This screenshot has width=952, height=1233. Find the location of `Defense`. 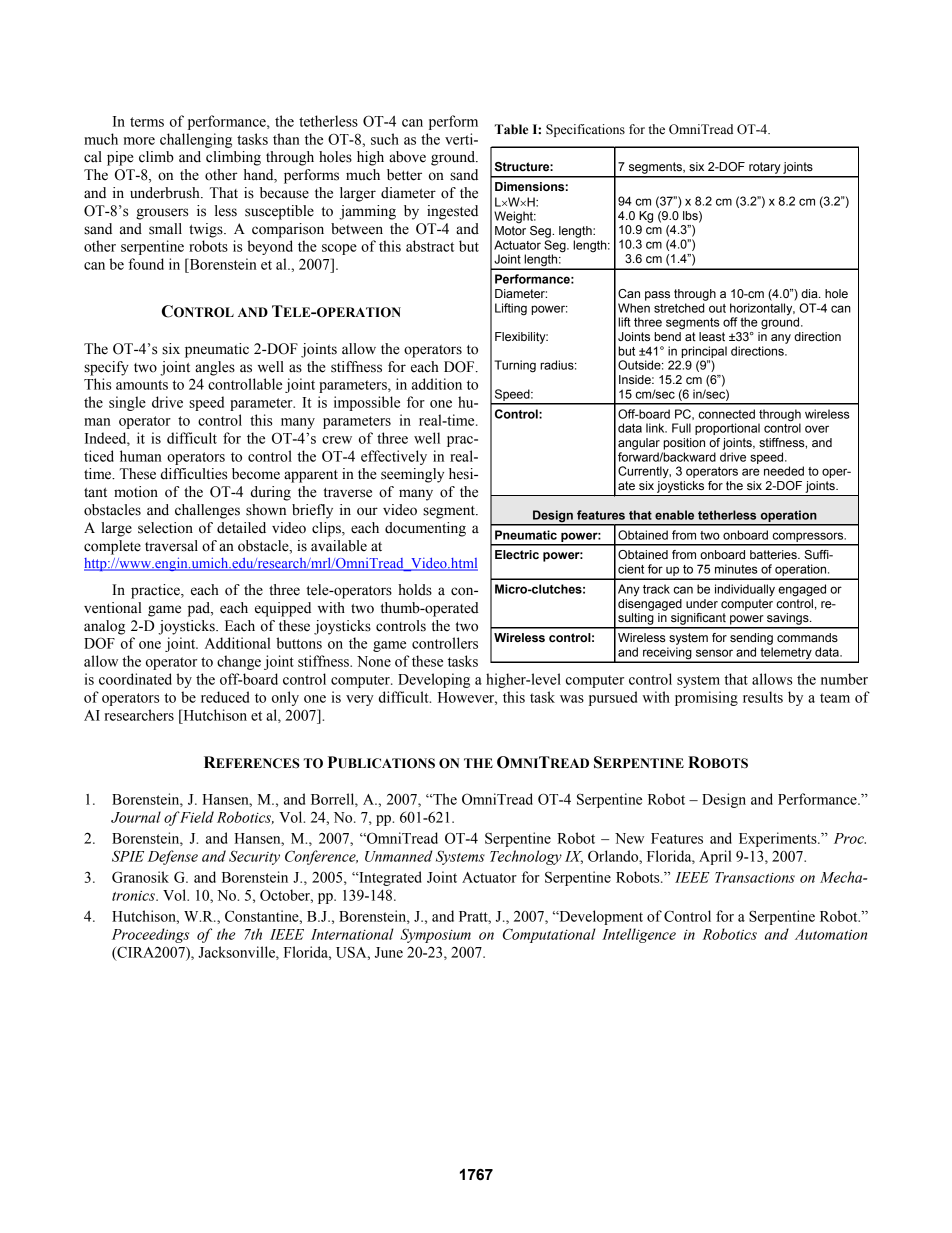

Defense is located at coordinates (173, 857).
